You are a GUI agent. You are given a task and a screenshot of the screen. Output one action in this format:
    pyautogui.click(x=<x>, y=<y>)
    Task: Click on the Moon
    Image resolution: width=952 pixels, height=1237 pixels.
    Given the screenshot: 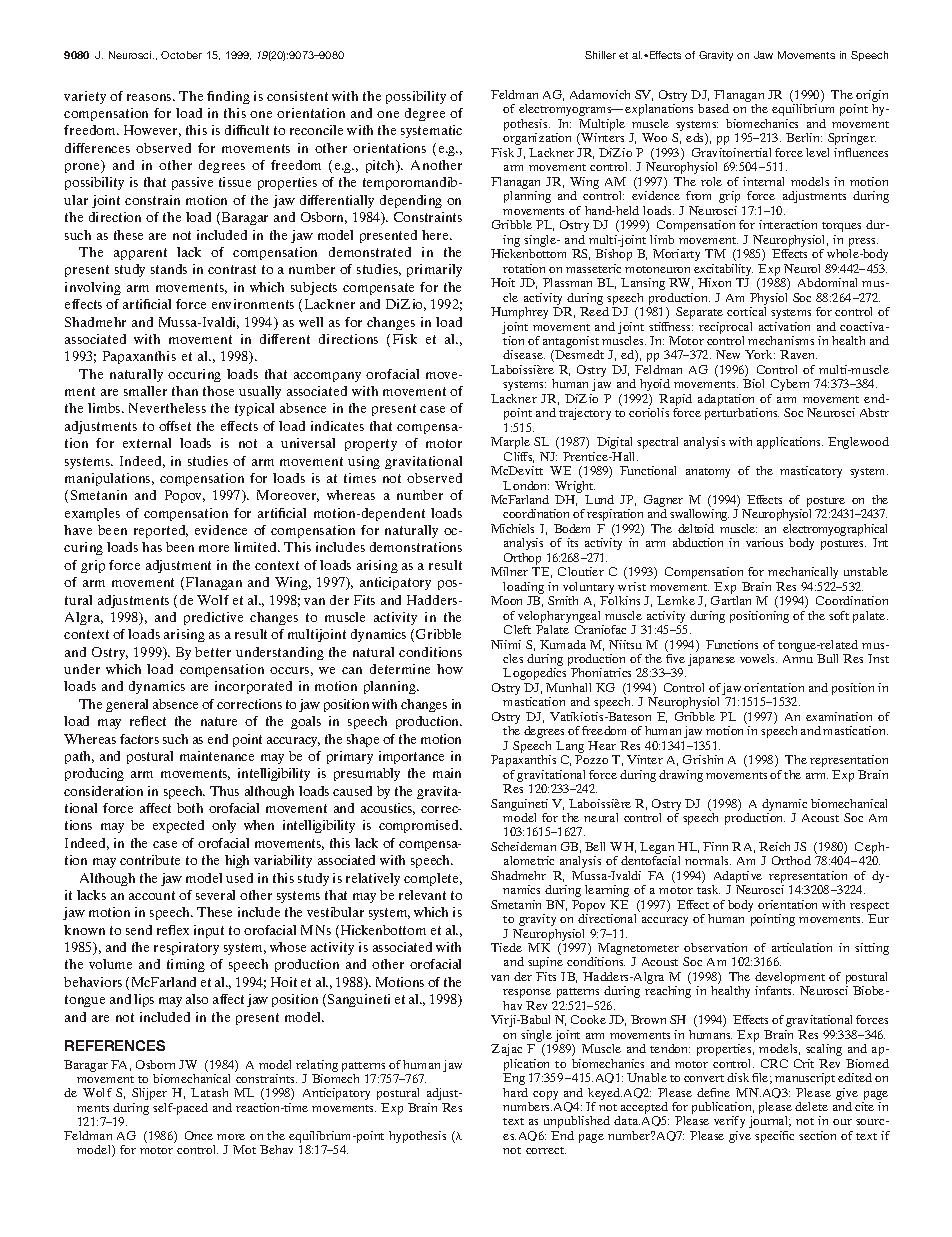 What is the action you would take?
    pyautogui.click(x=506, y=600)
